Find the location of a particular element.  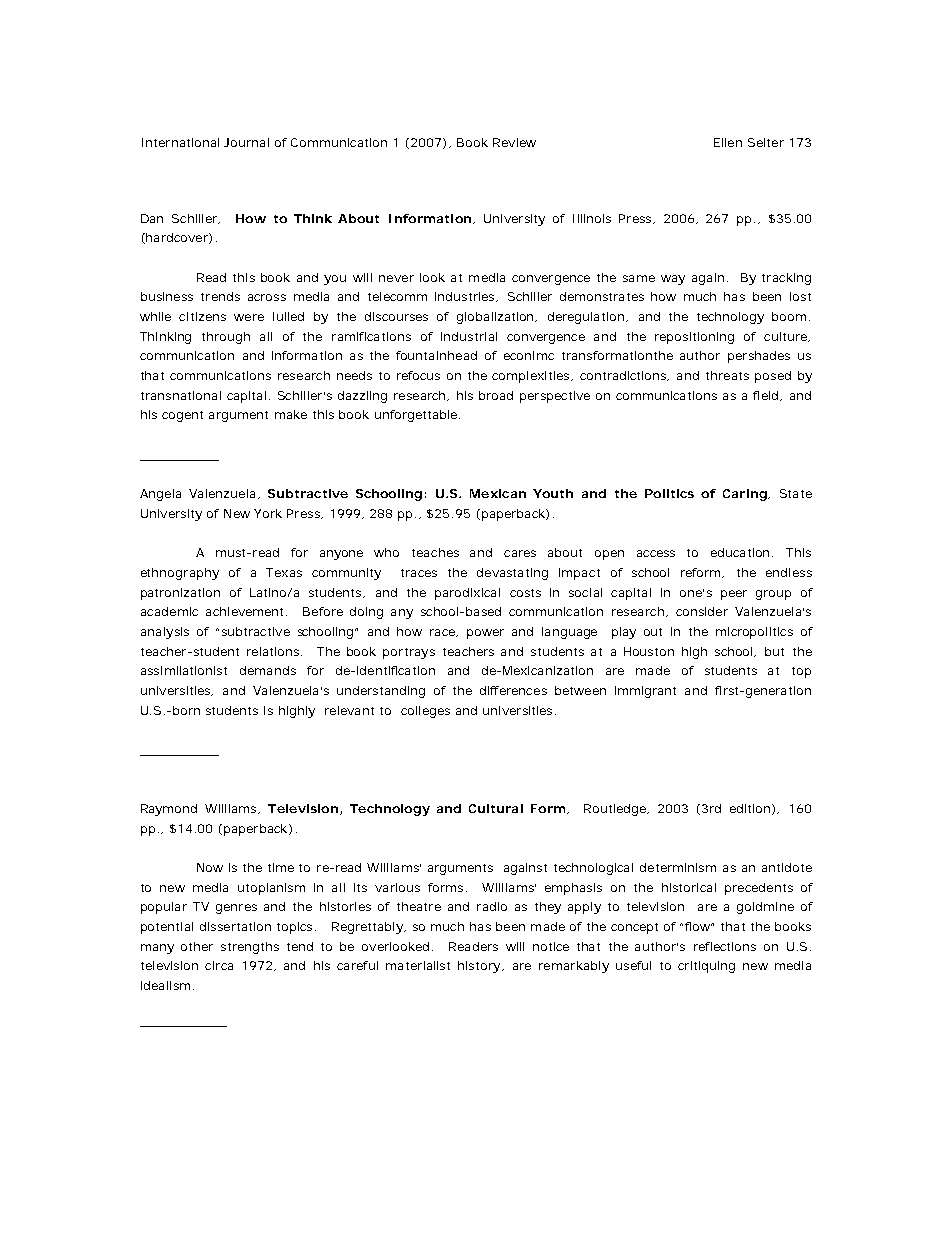

ethnography is located at coordinates (180, 574).
